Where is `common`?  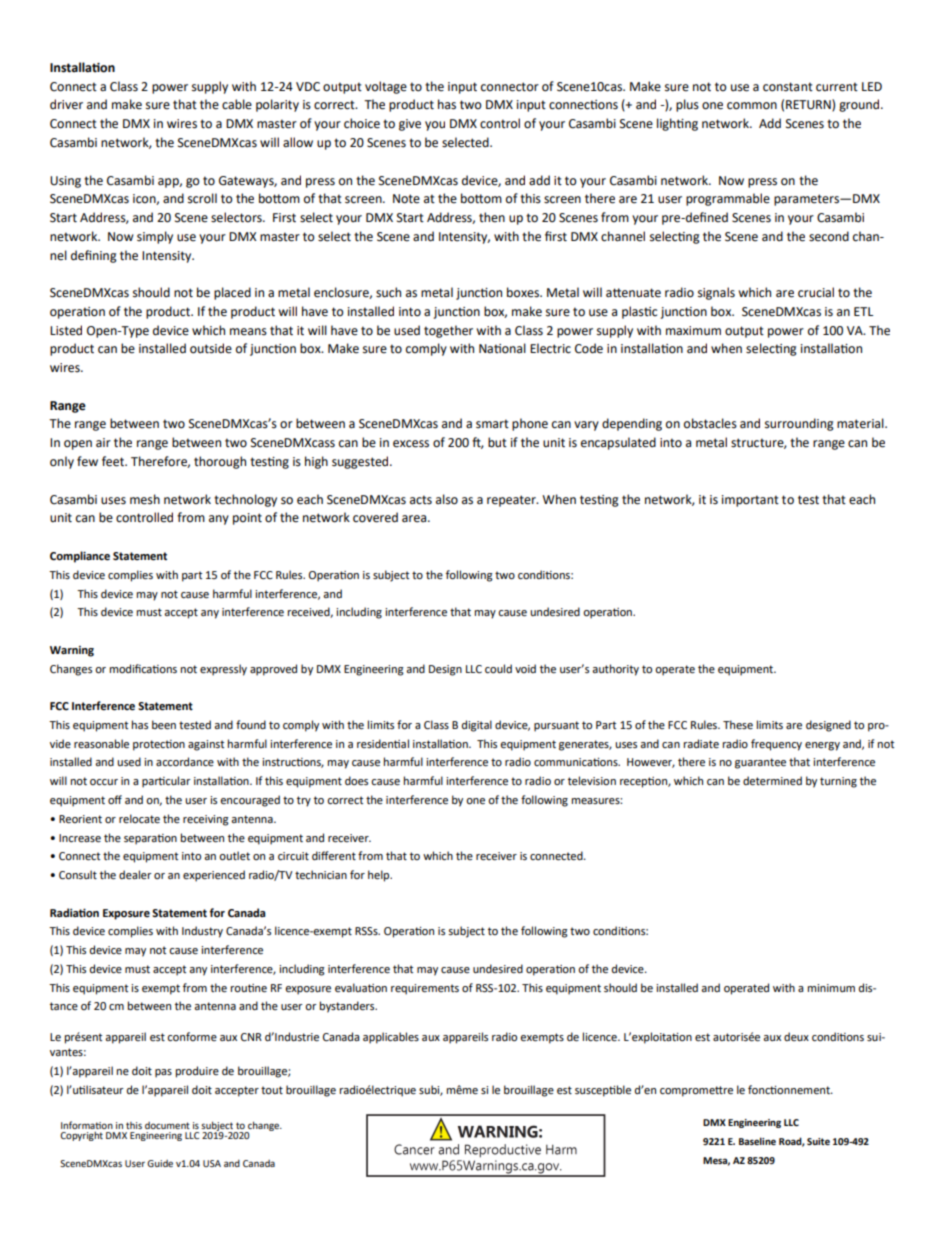
common is located at coordinates (752, 106).
